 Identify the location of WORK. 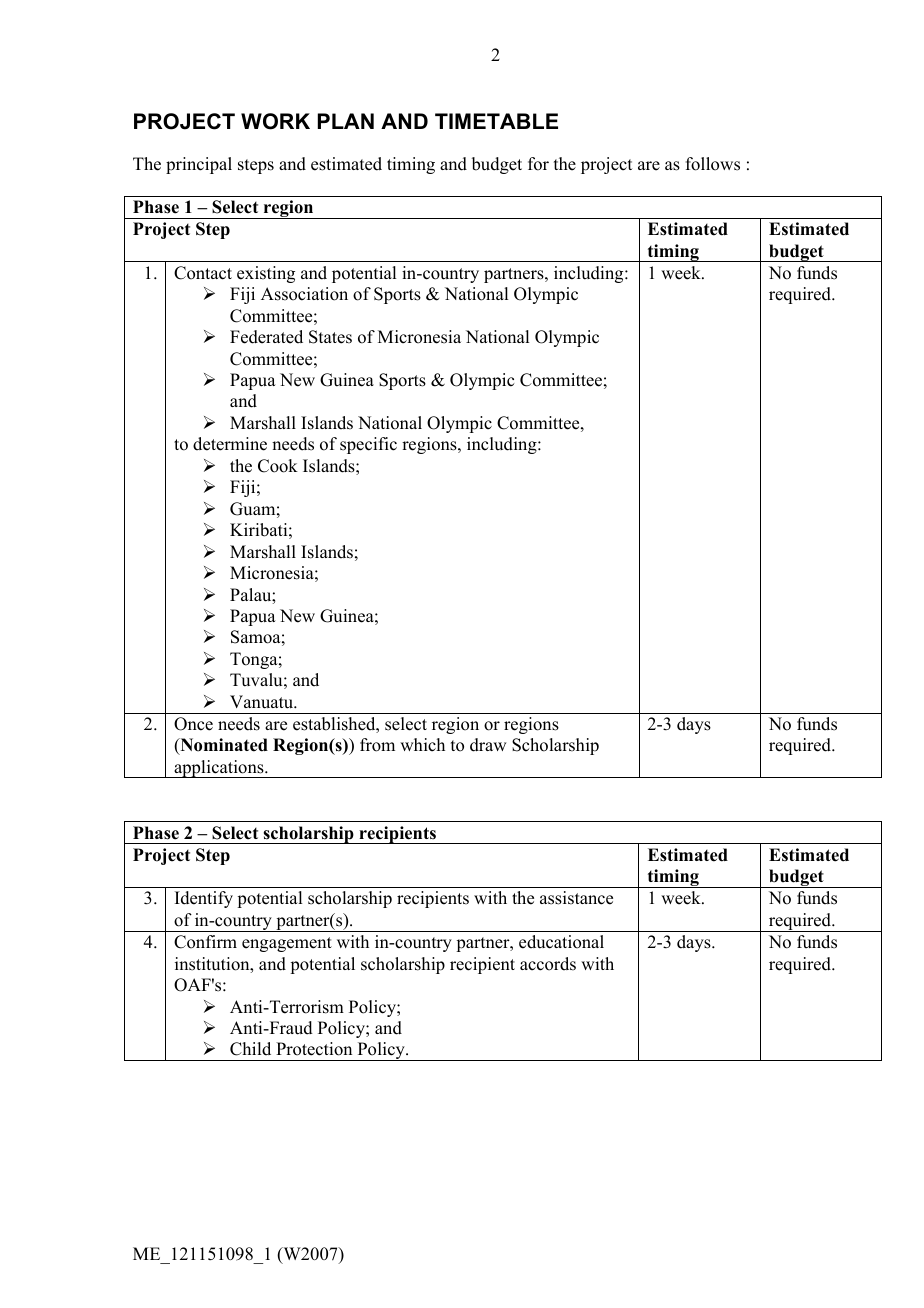
(275, 121).
